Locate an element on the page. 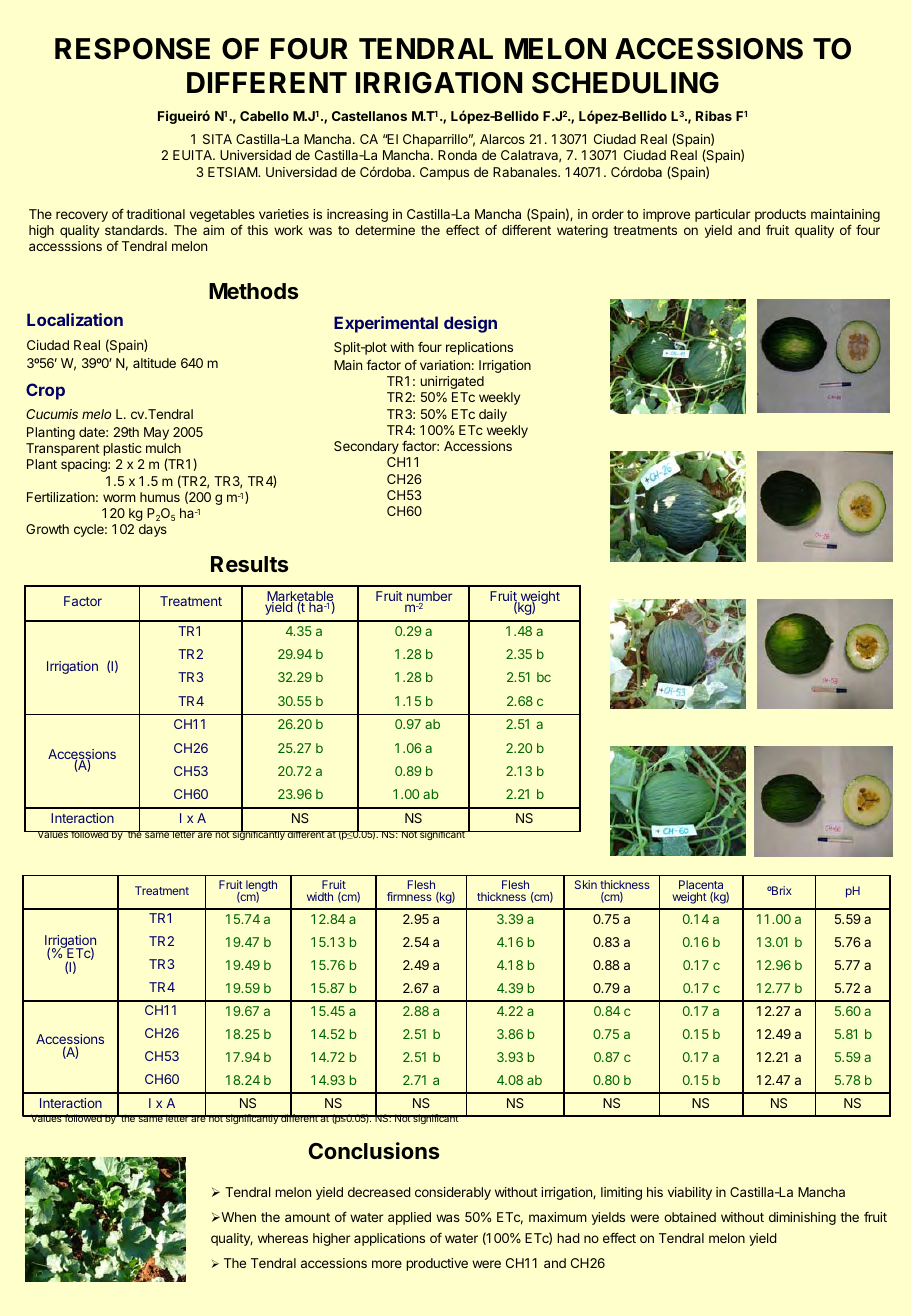 The height and width of the image is (1316, 911). parameters is located at coordinates (126, 905).
